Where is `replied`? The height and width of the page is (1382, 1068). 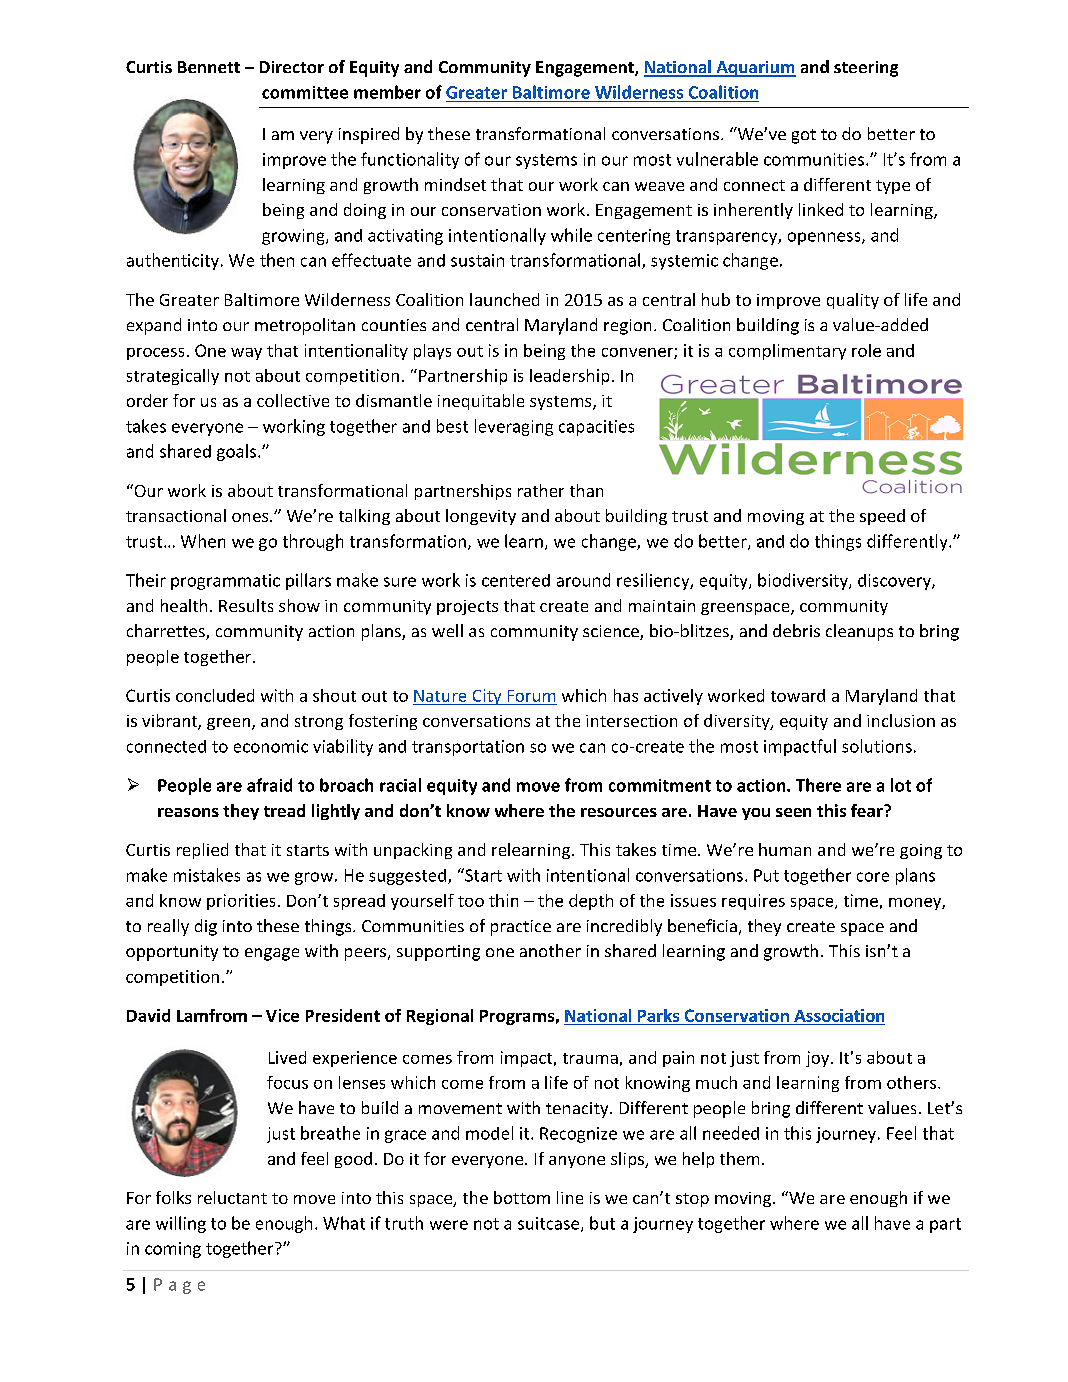 replied is located at coordinates (202, 851).
